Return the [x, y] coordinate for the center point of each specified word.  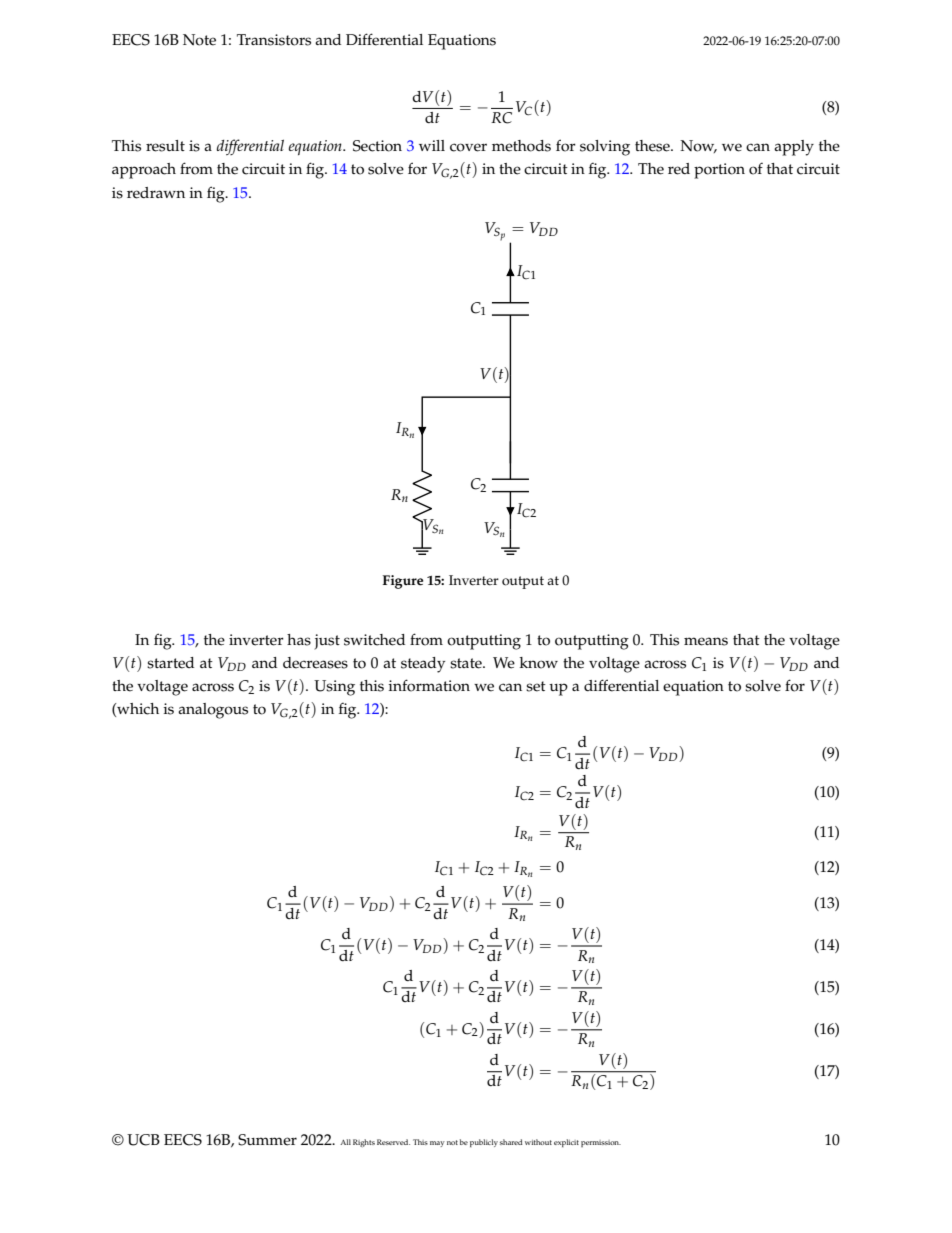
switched [374, 640]
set [536, 686]
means [706, 641]
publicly [484, 1143]
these [653, 146]
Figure [403, 582]
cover [468, 147]
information [429, 685]
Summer [267, 1140]
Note [199, 40]
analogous [213, 711]
